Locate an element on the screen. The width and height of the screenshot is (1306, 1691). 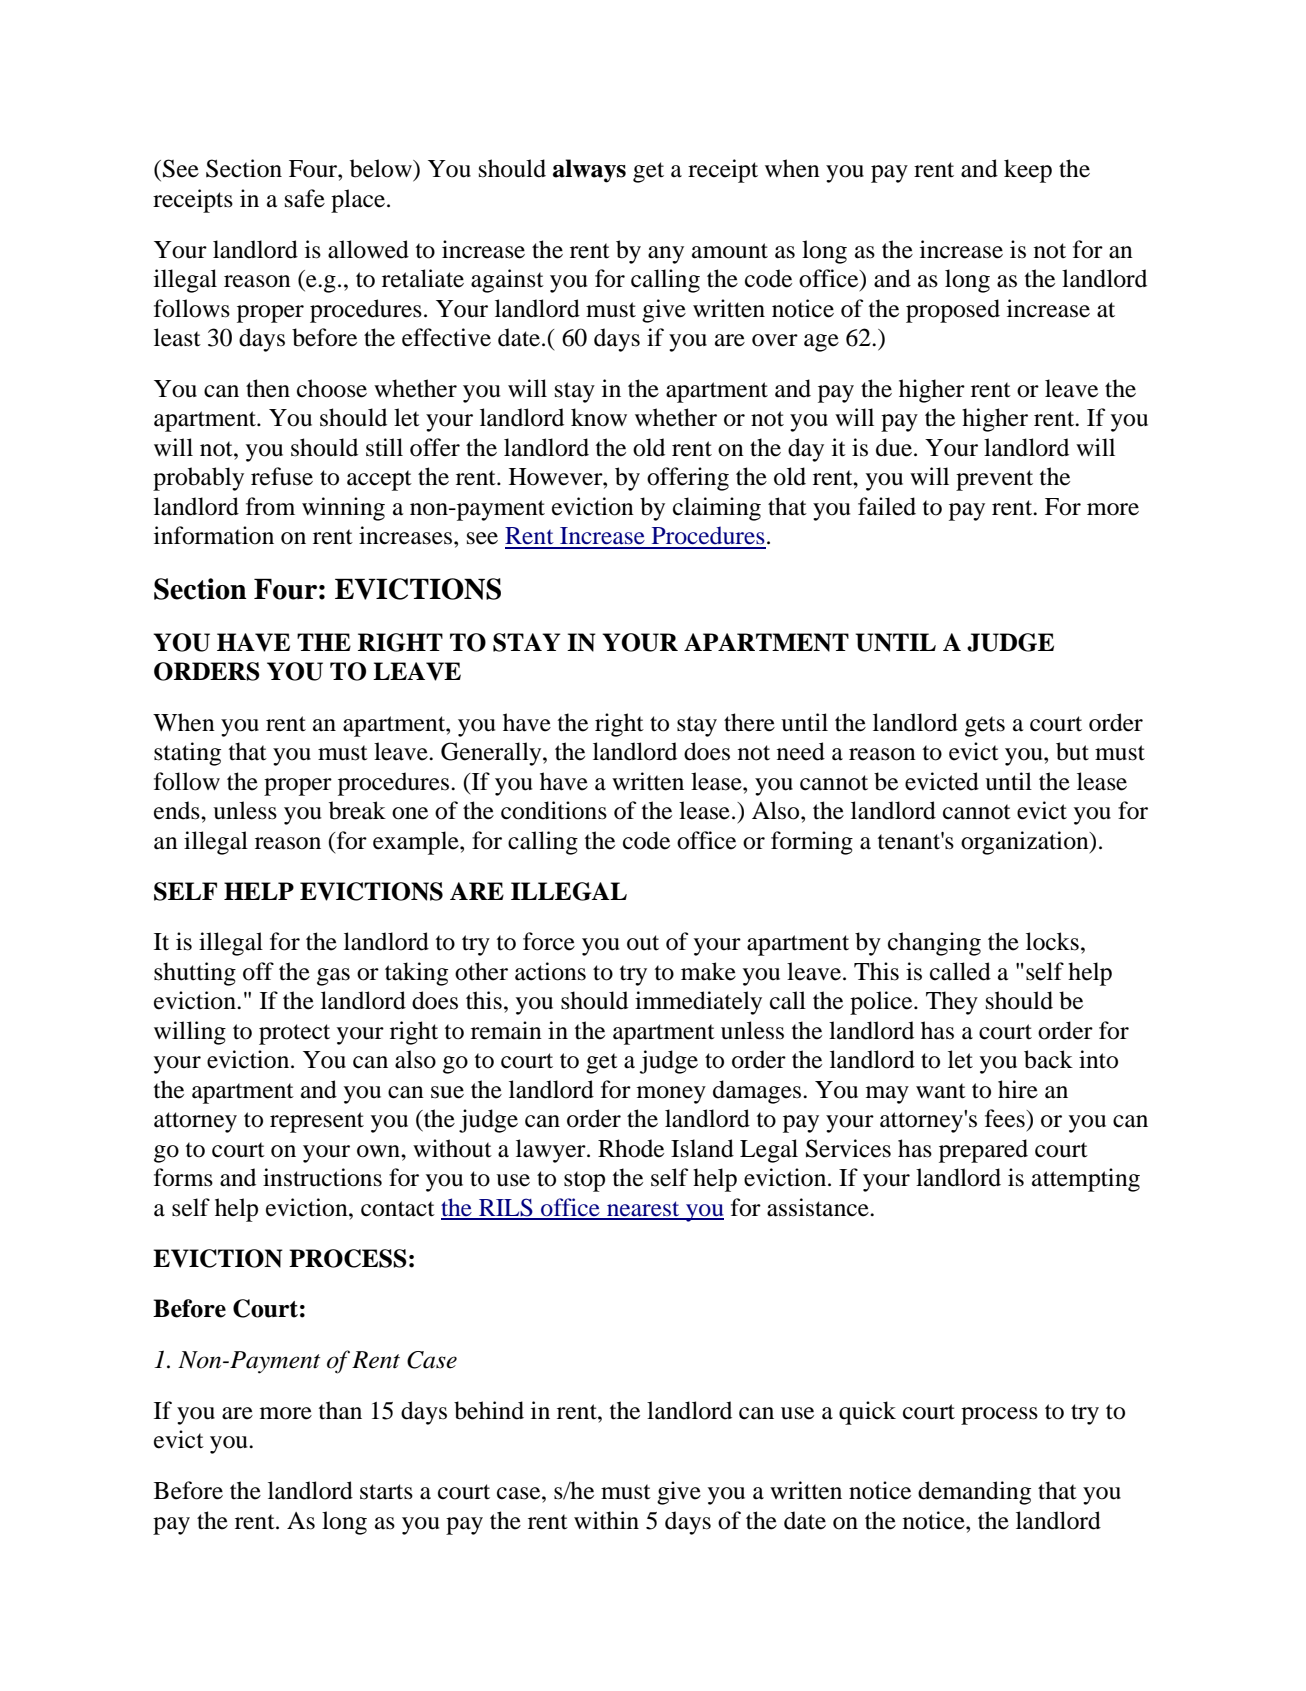
safe is located at coordinates (305, 198).
